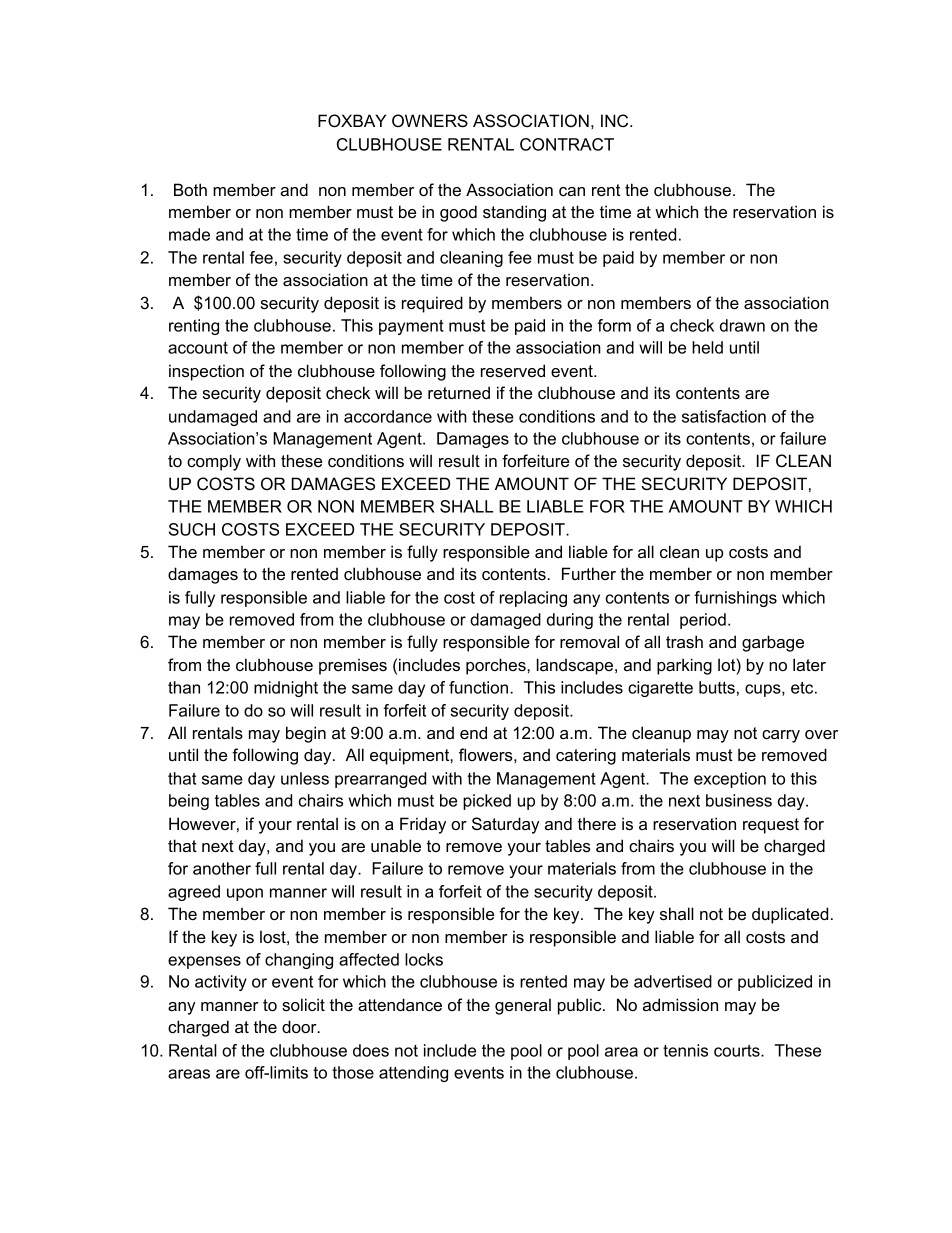 This screenshot has width=952, height=1233. What do you see at coordinates (738, 1051) in the screenshot?
I see `courts` at bounding box center [738, 1051].
